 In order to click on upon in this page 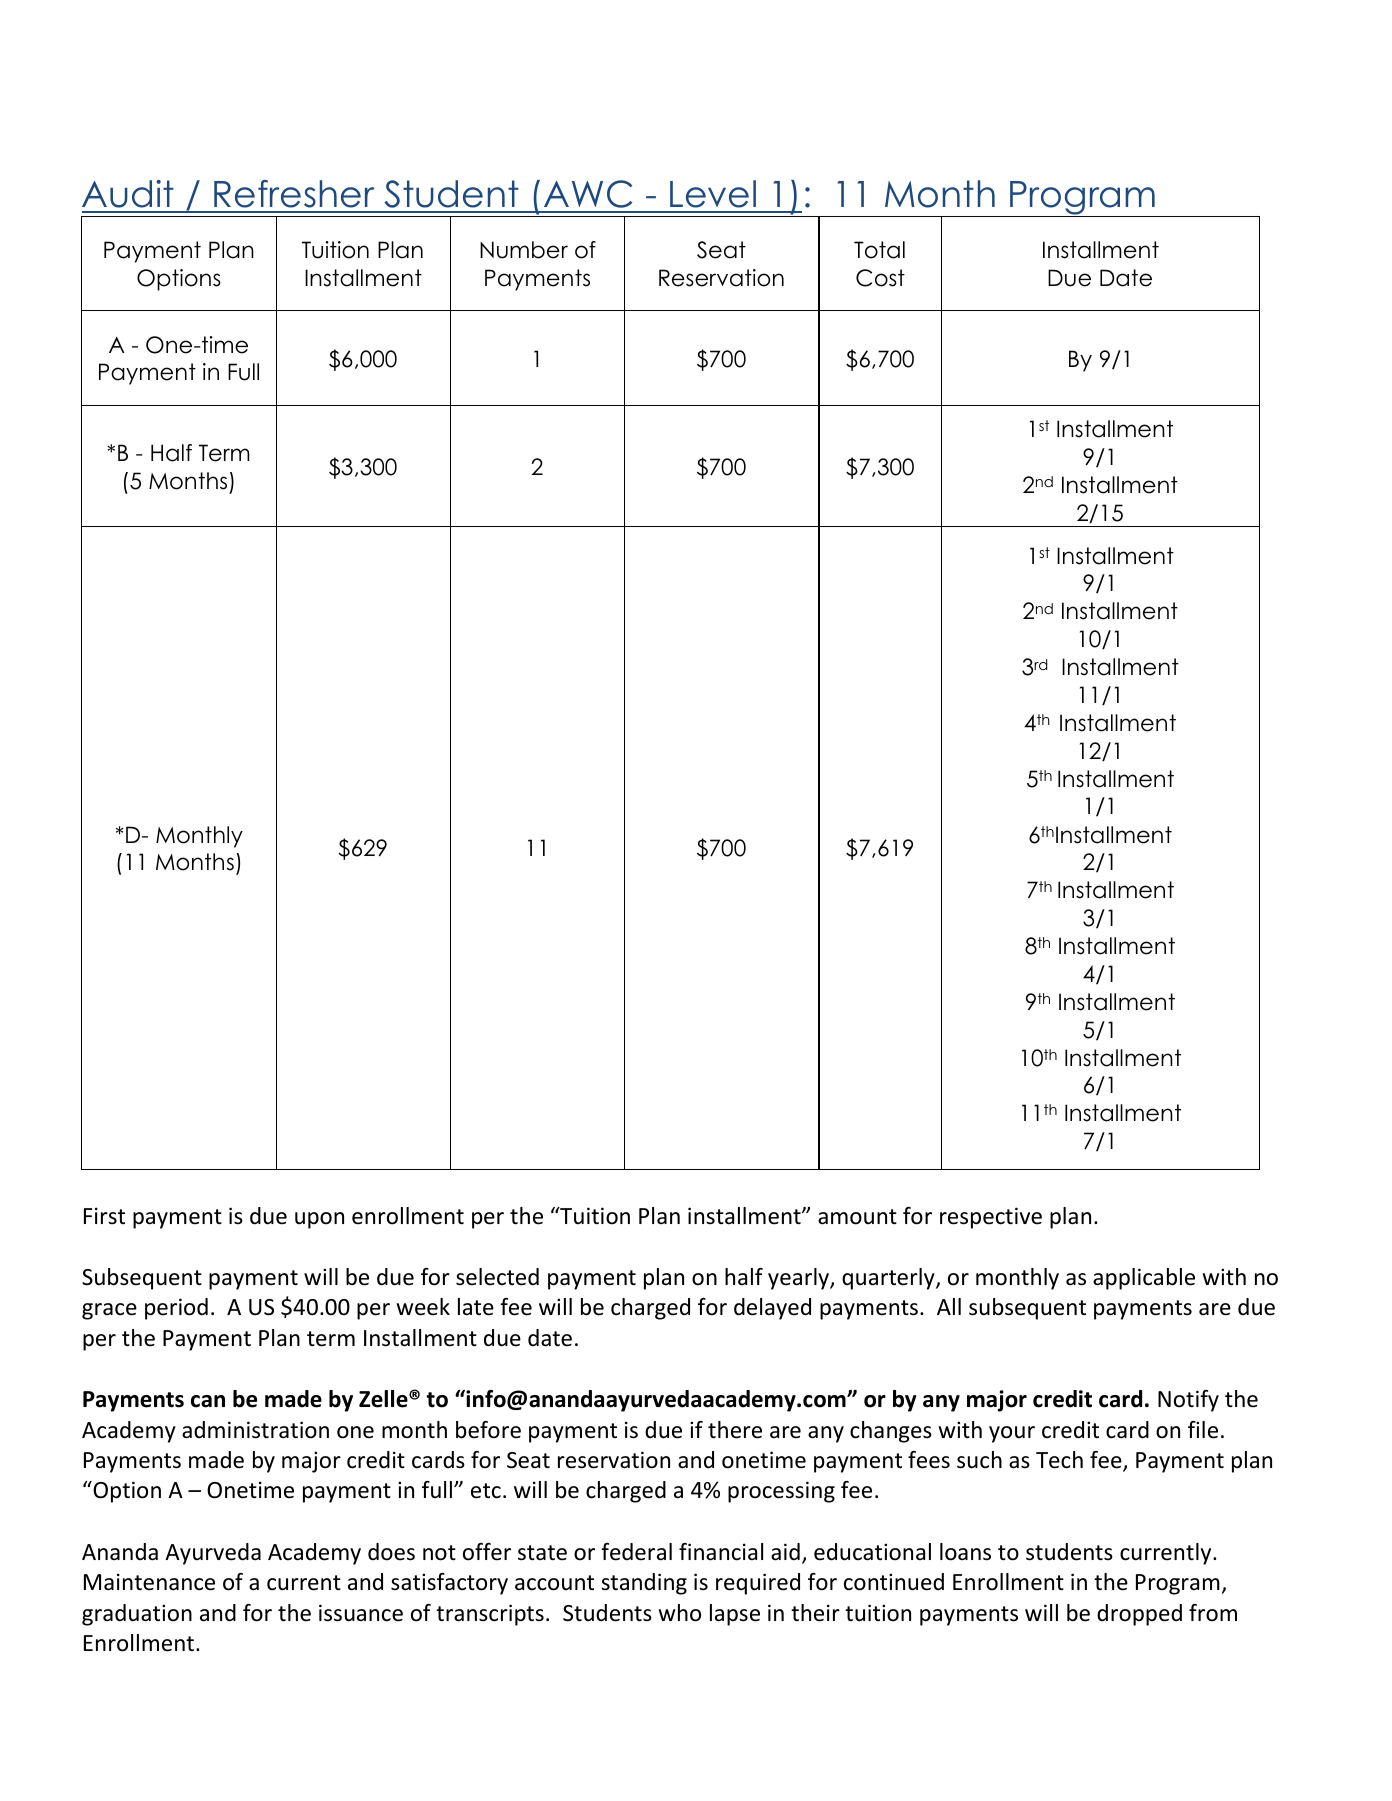, I will do `click(319, 1220)`.
